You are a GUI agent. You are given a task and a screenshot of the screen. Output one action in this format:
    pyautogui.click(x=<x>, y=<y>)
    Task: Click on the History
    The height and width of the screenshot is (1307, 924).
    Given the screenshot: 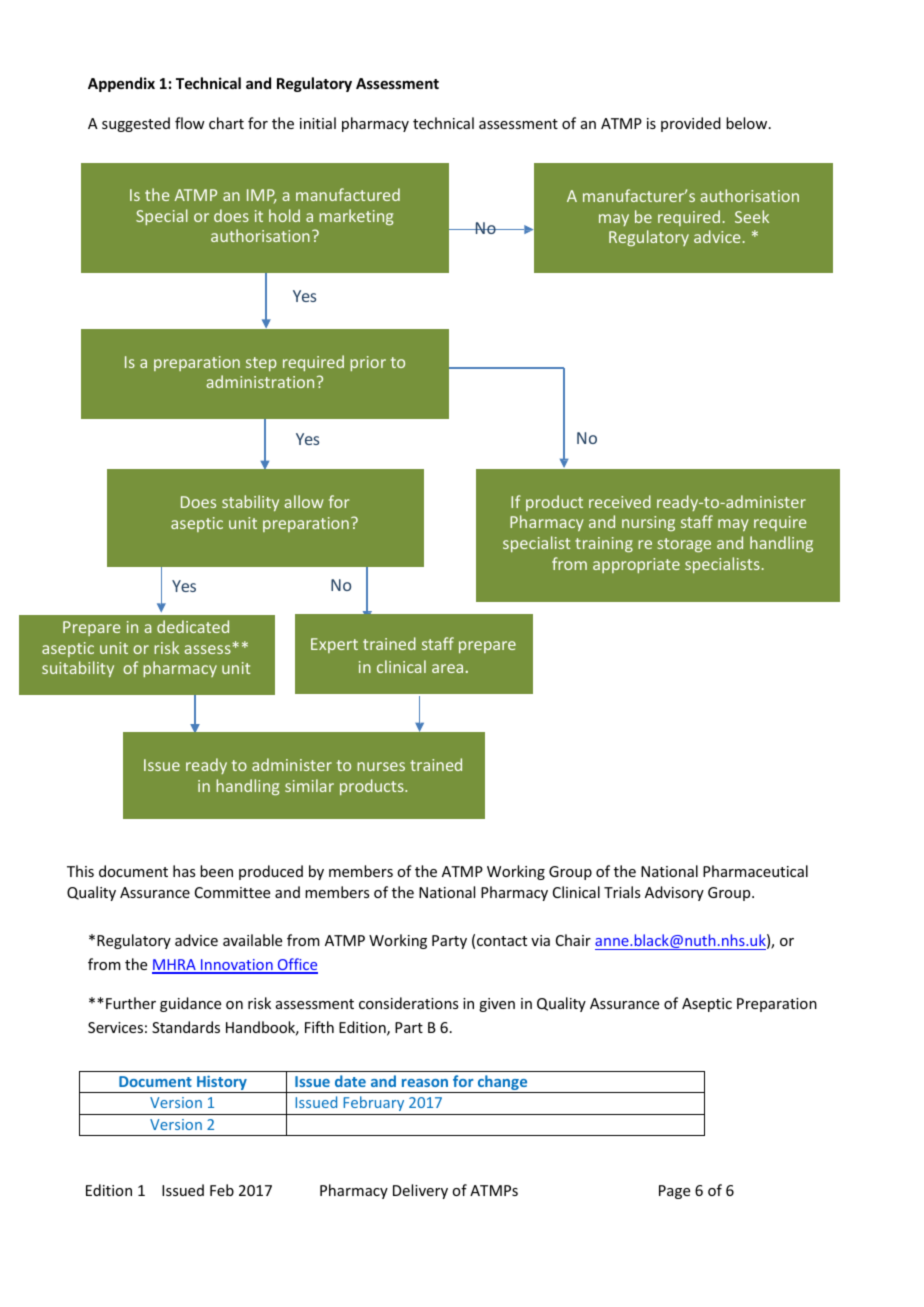 What is the action you would take?
    pyautogui.click(x=222, y=1084)
